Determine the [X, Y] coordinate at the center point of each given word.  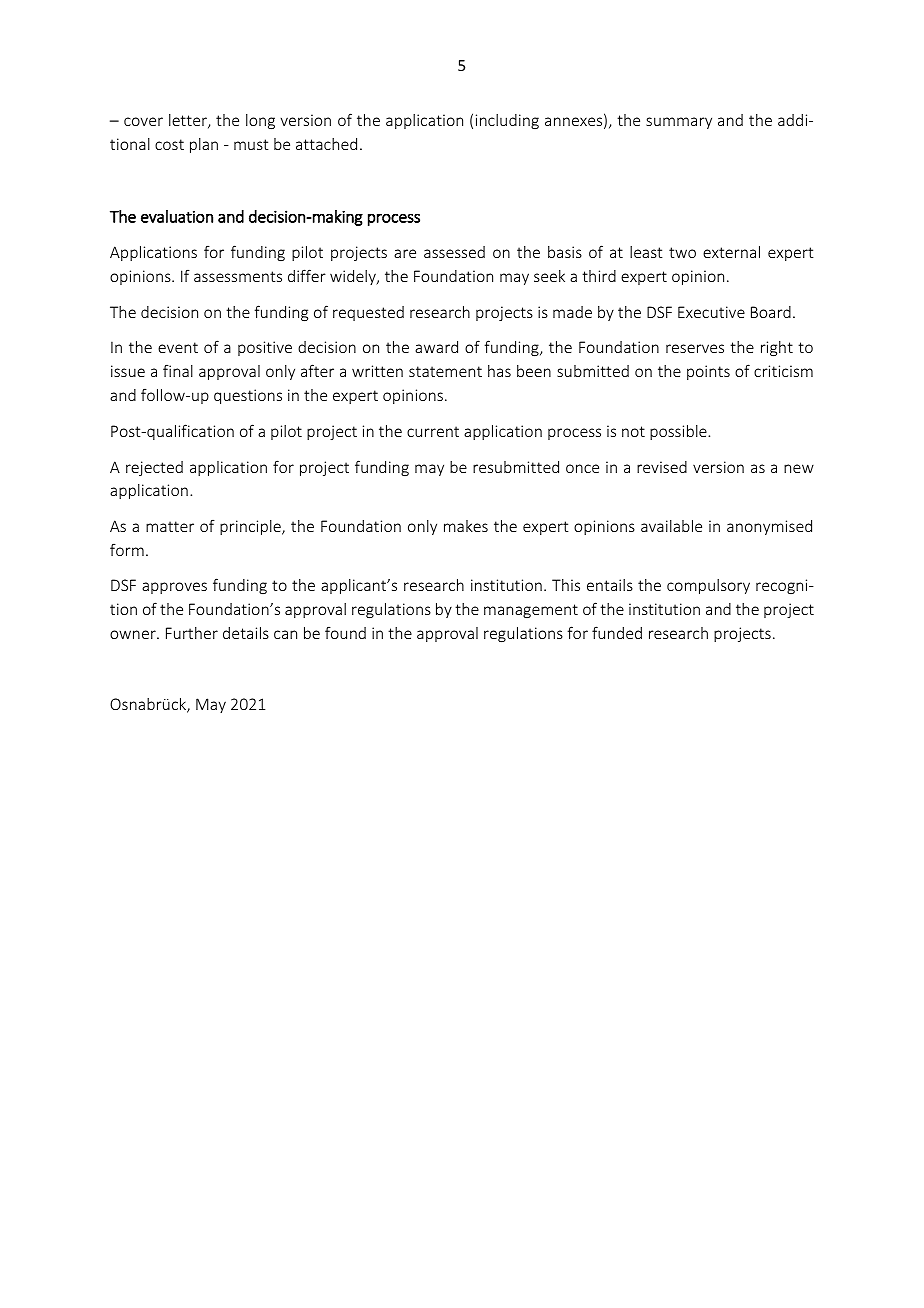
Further [192, 633]
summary [679, 123]
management [531, 611]
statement [445, 371]
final [178, 371]
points [708, 372]
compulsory [708, 586]
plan [204, 145]
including [507, 121]
